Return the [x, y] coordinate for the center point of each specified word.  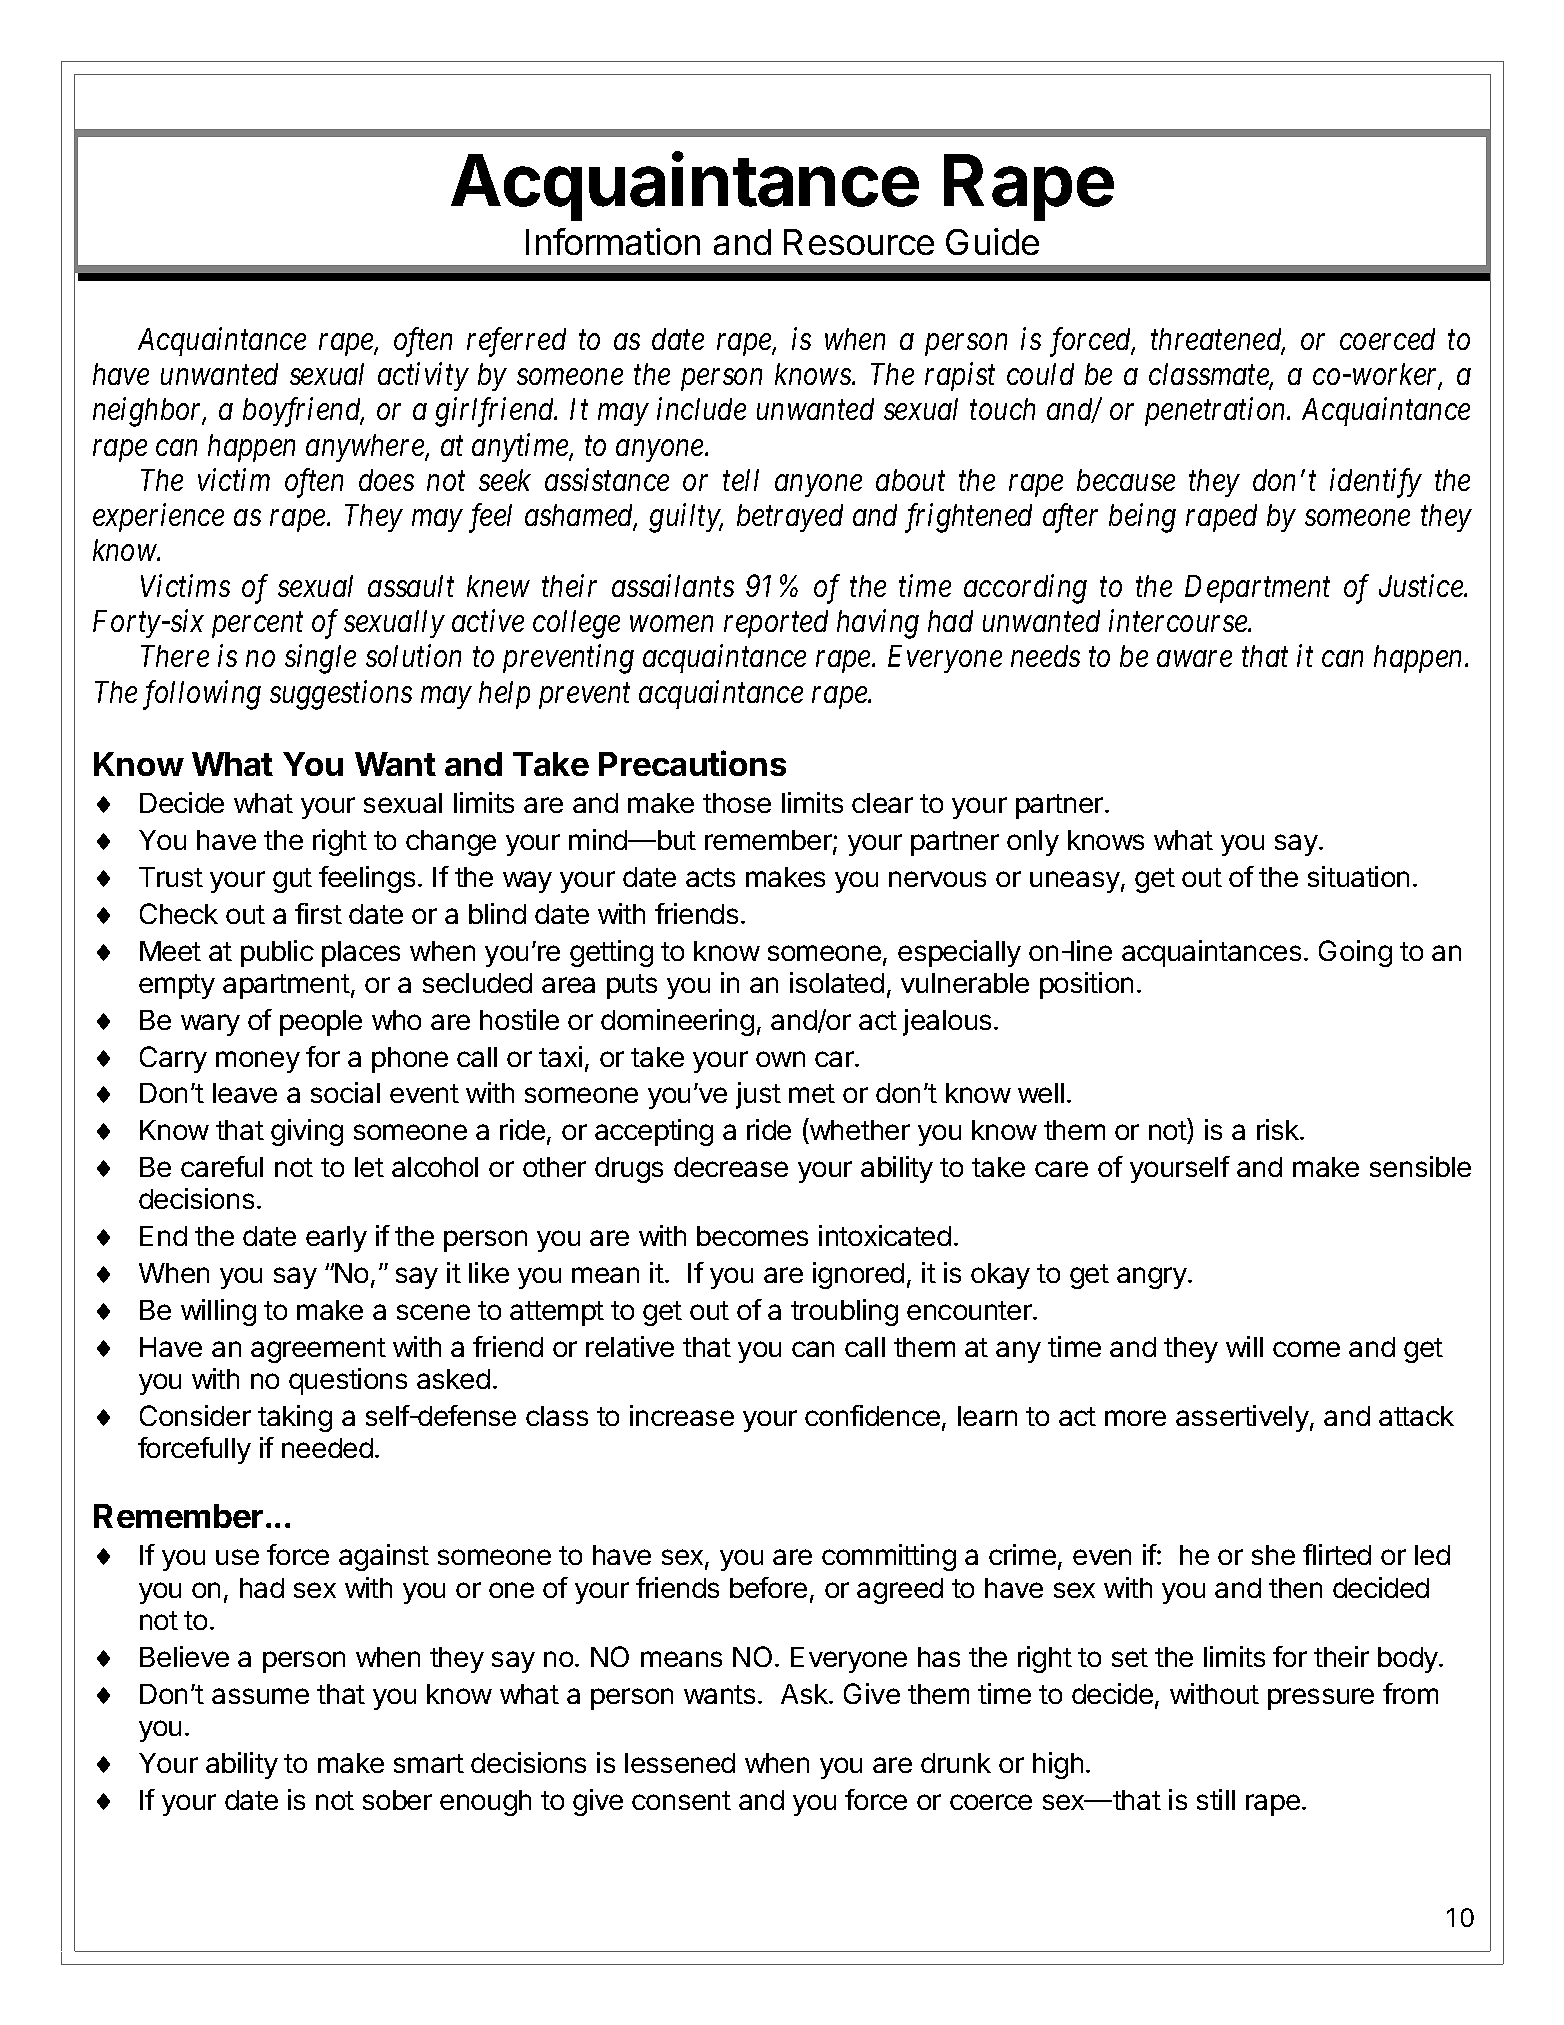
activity [423, 377]
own [780, 1059]
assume [260, 1696]
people [321, 1023]
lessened [680, 1763]
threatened [1218, 340]
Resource [859, 242]
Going [1355, 953]
